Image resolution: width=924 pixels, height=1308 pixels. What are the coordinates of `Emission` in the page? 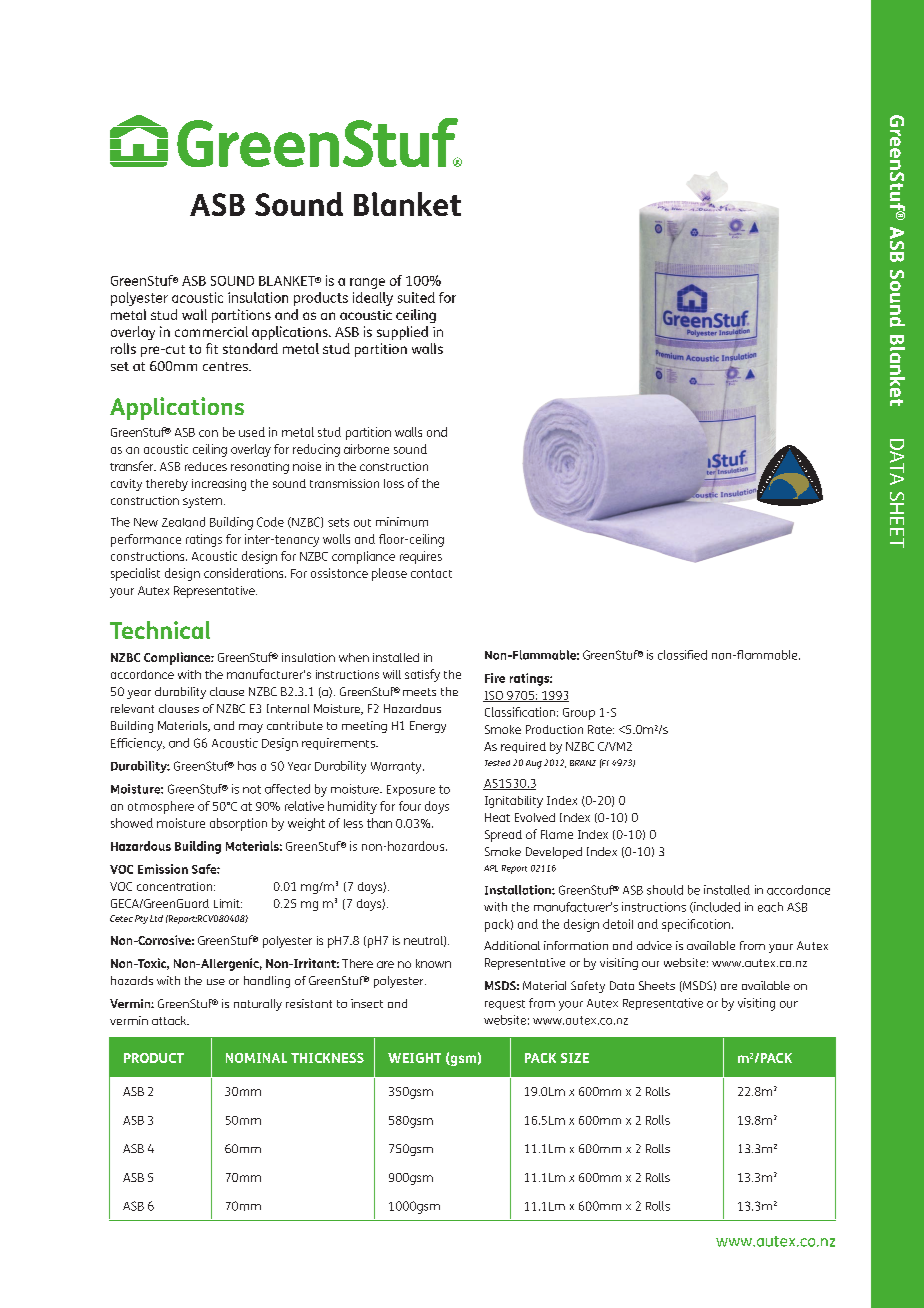 It's located at (163, 869).
